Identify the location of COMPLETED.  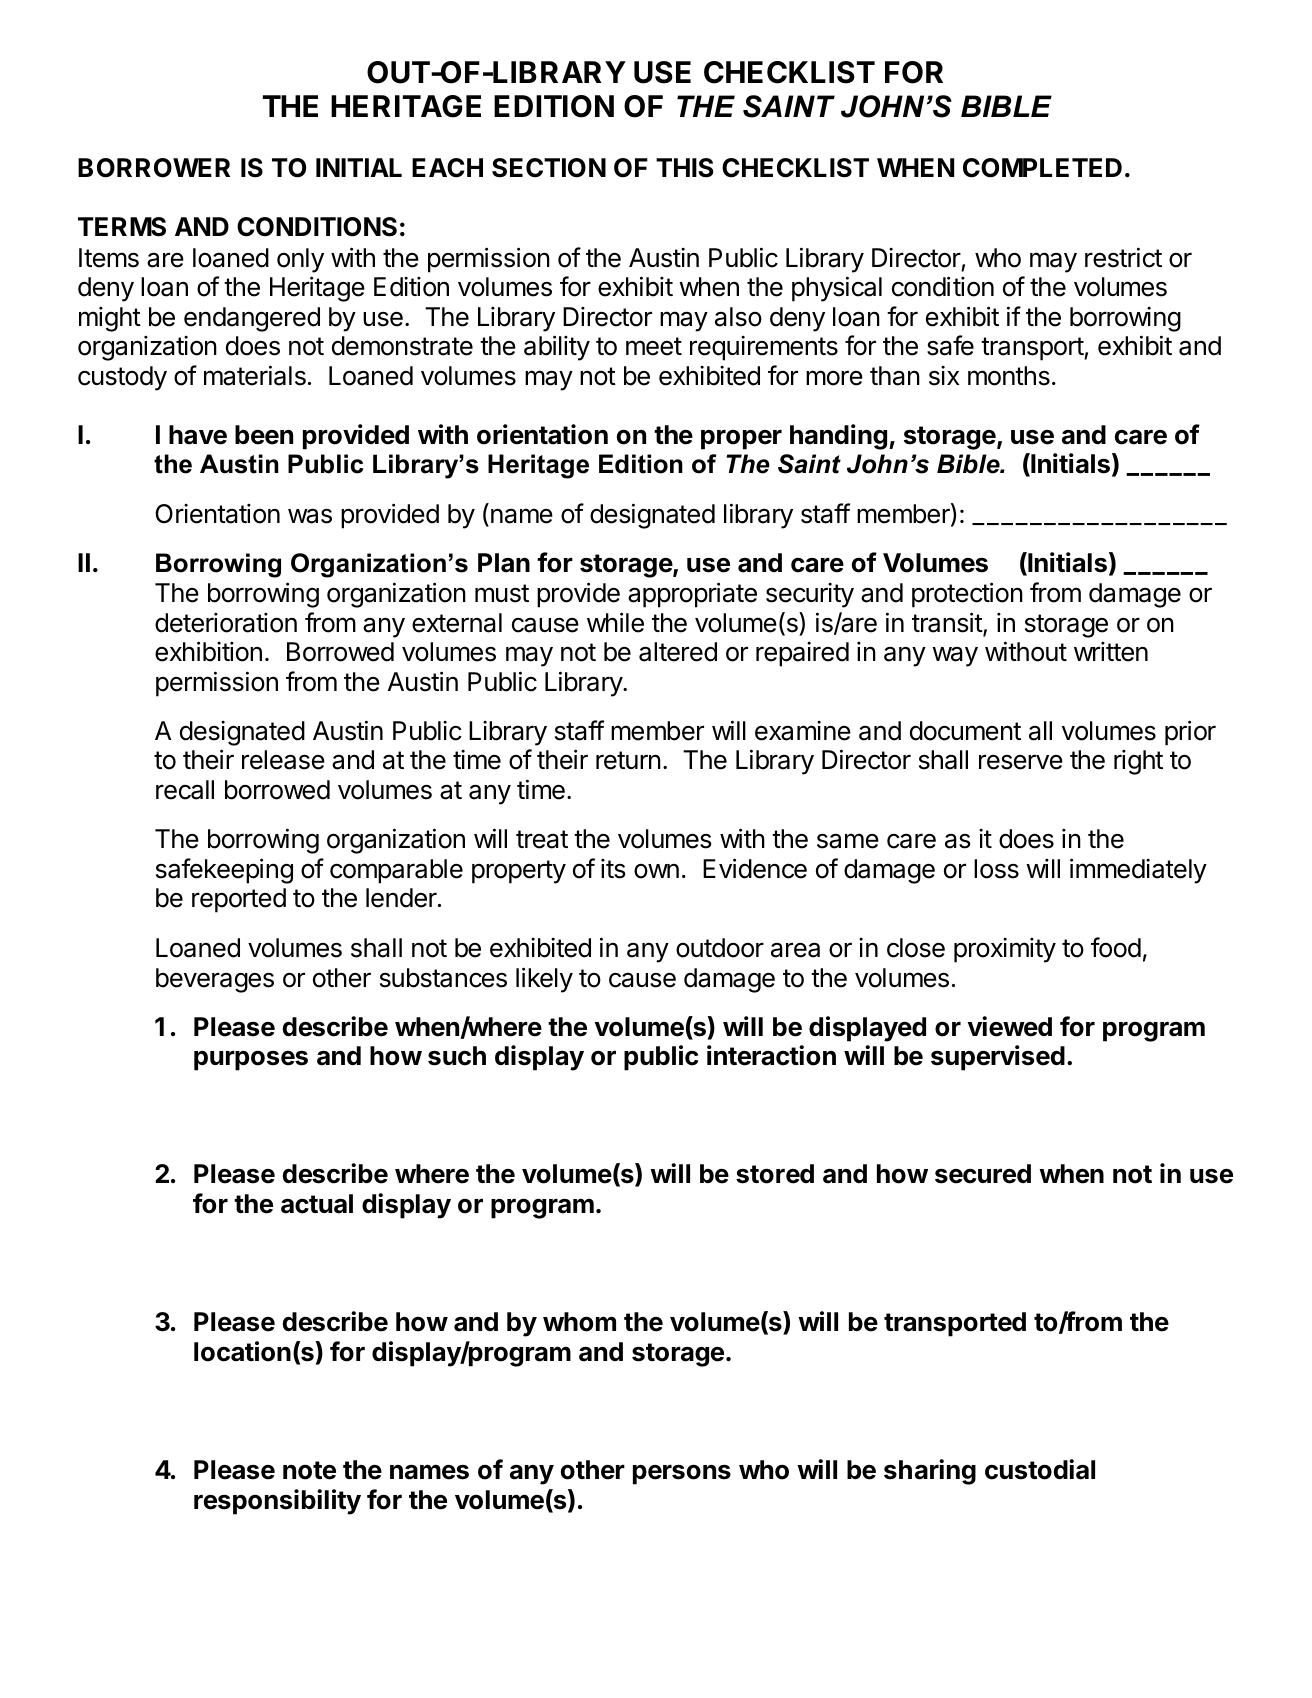
(1042, 168).
